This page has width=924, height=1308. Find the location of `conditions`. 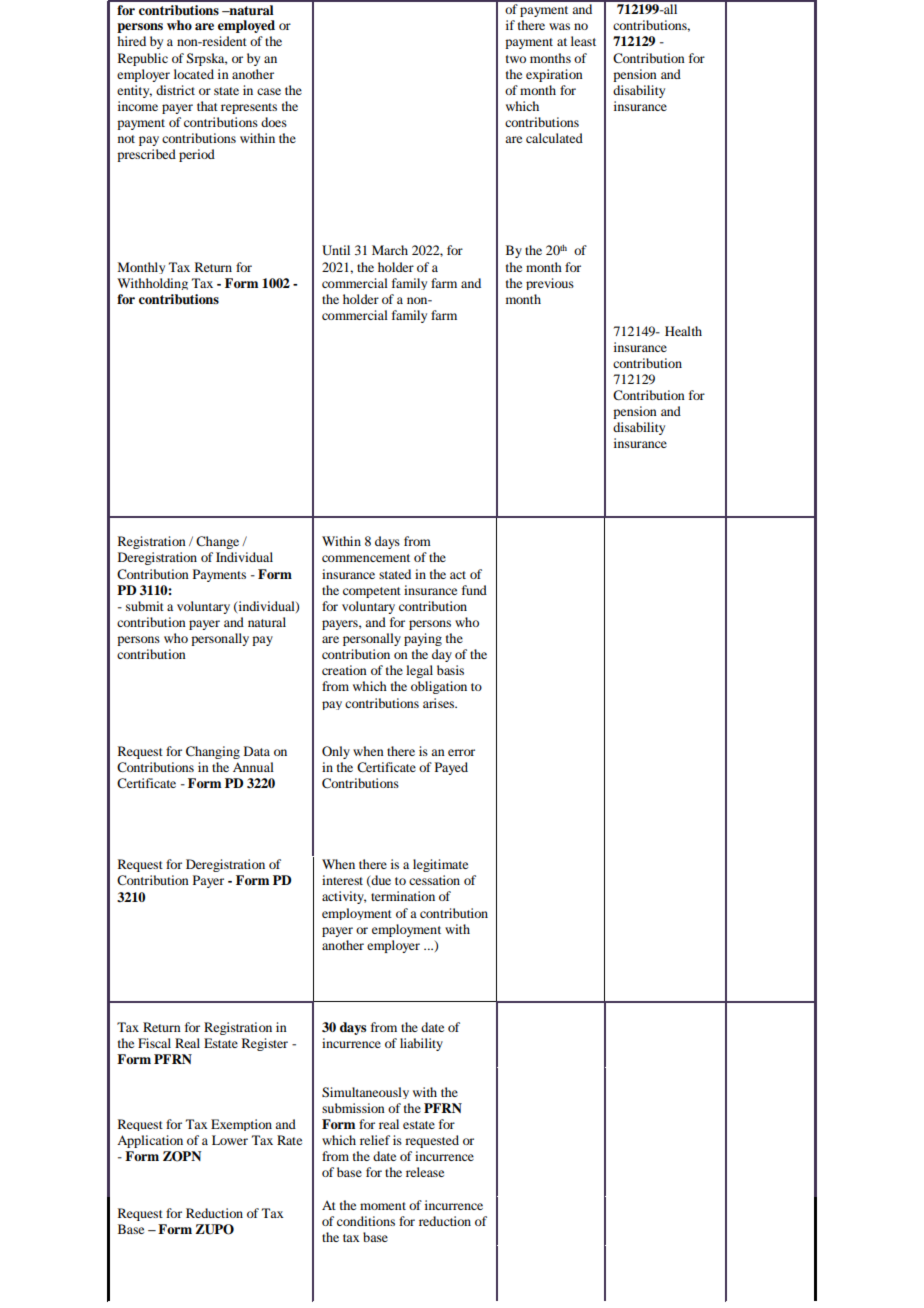

conditions is located at coordinates (366, 1221).
